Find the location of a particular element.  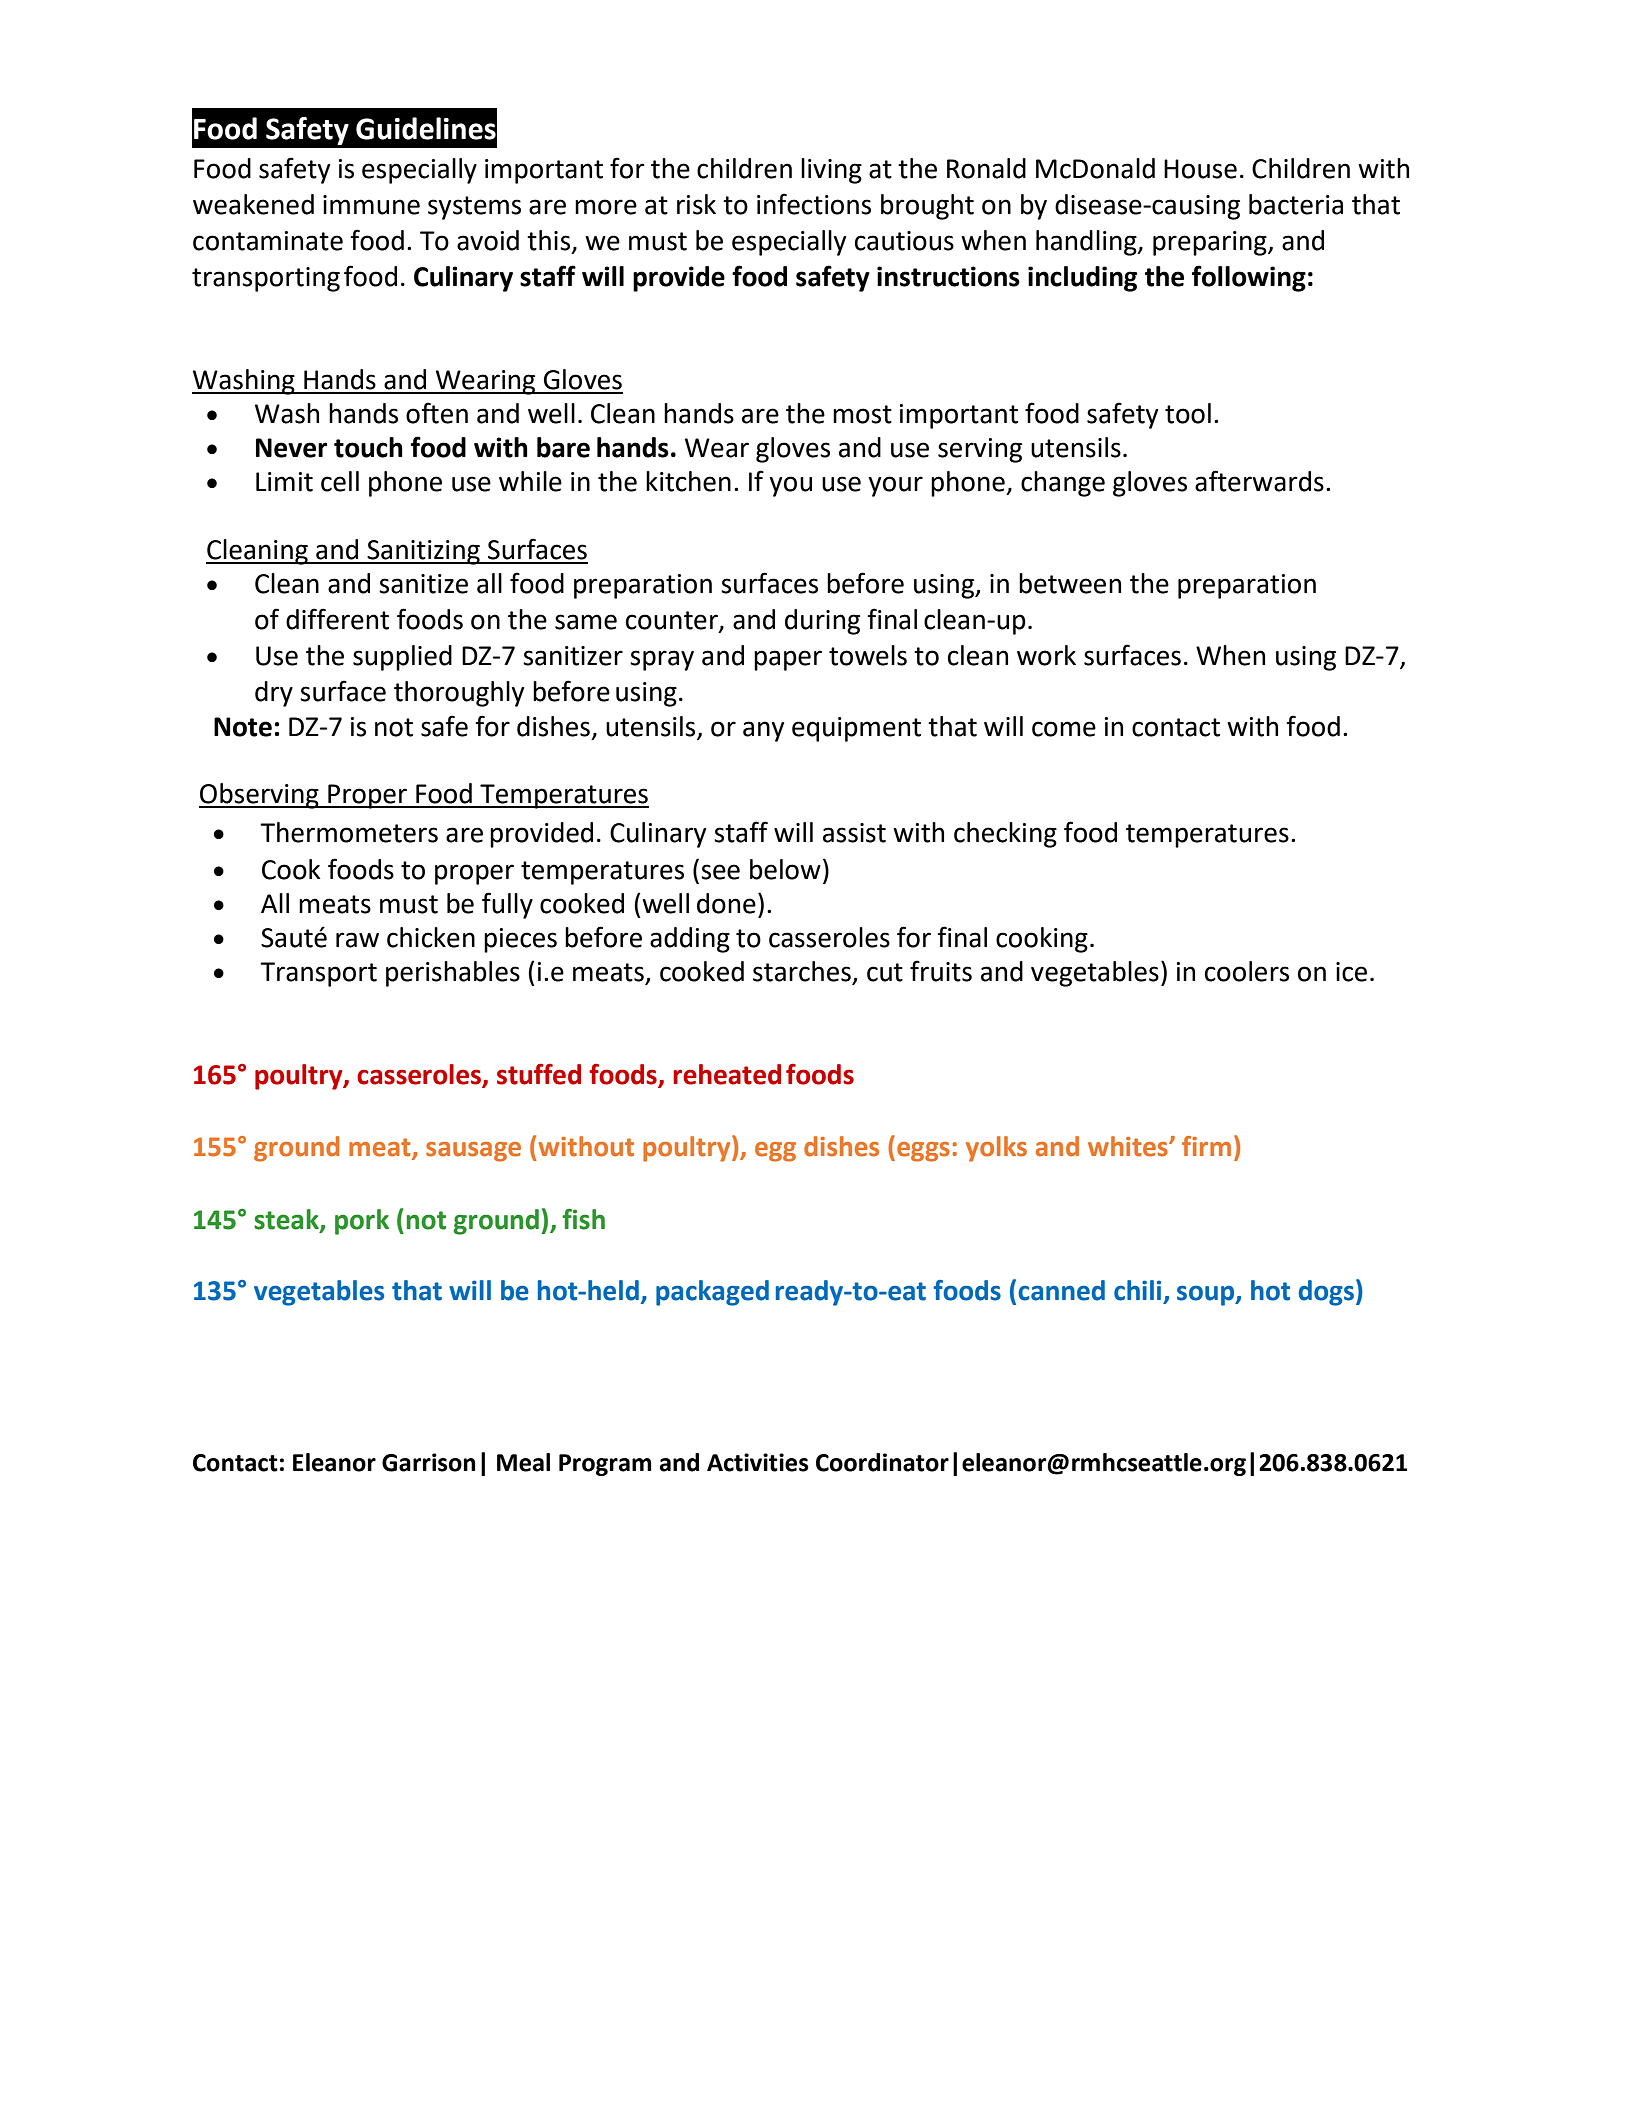

Thermometers is located at coordinates (349, 832).
